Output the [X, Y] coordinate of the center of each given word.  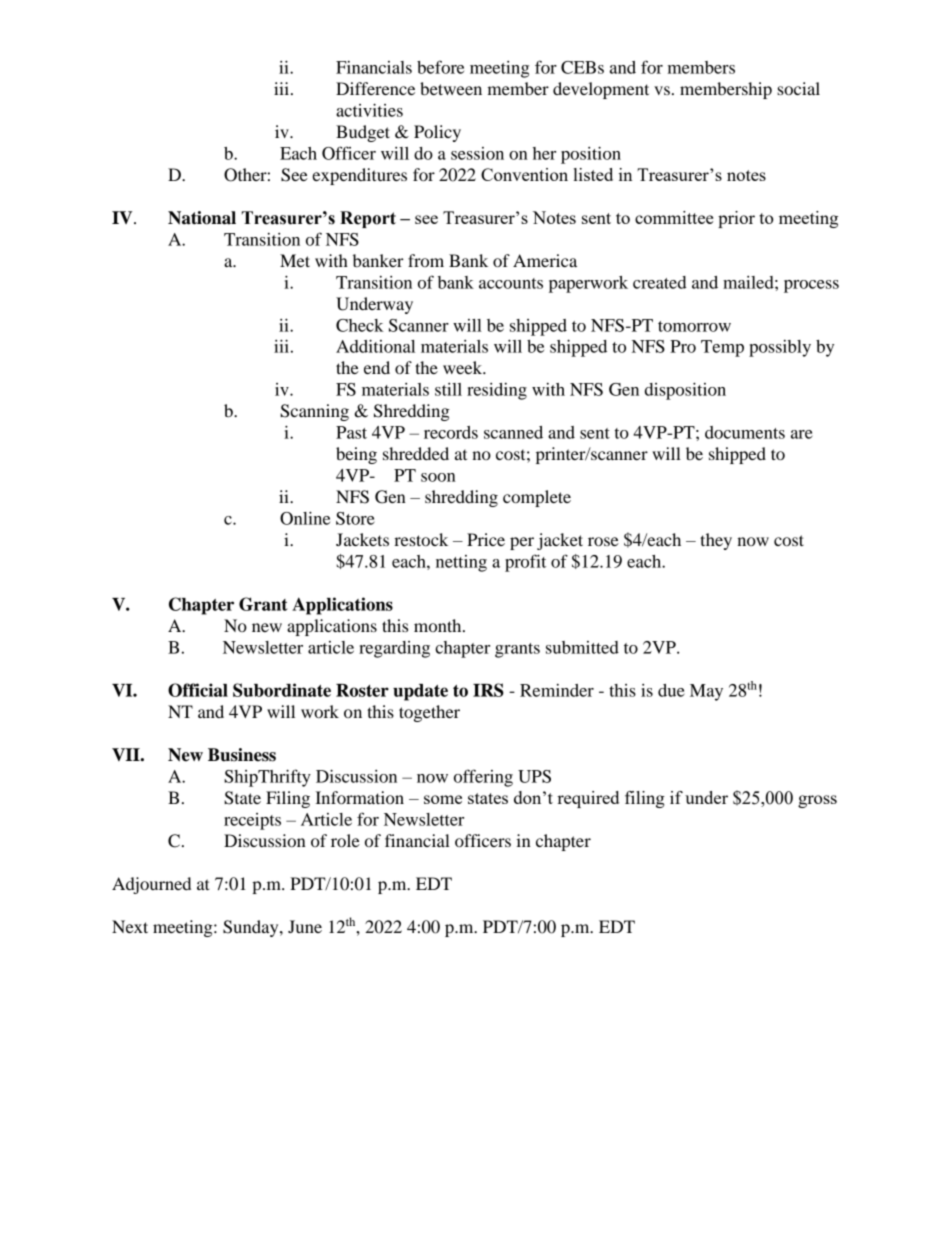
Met [295, 260]
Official [198, 690]
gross [817, 801]
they [716, 541]
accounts [511, 283]
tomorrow [694, 326]
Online [305, 518]
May [706, 692]
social [798, 88]
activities [369, 110]
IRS [488, 690]
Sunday [252, 928]
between [451, 88]
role [345, 840]
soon [438, 477]
